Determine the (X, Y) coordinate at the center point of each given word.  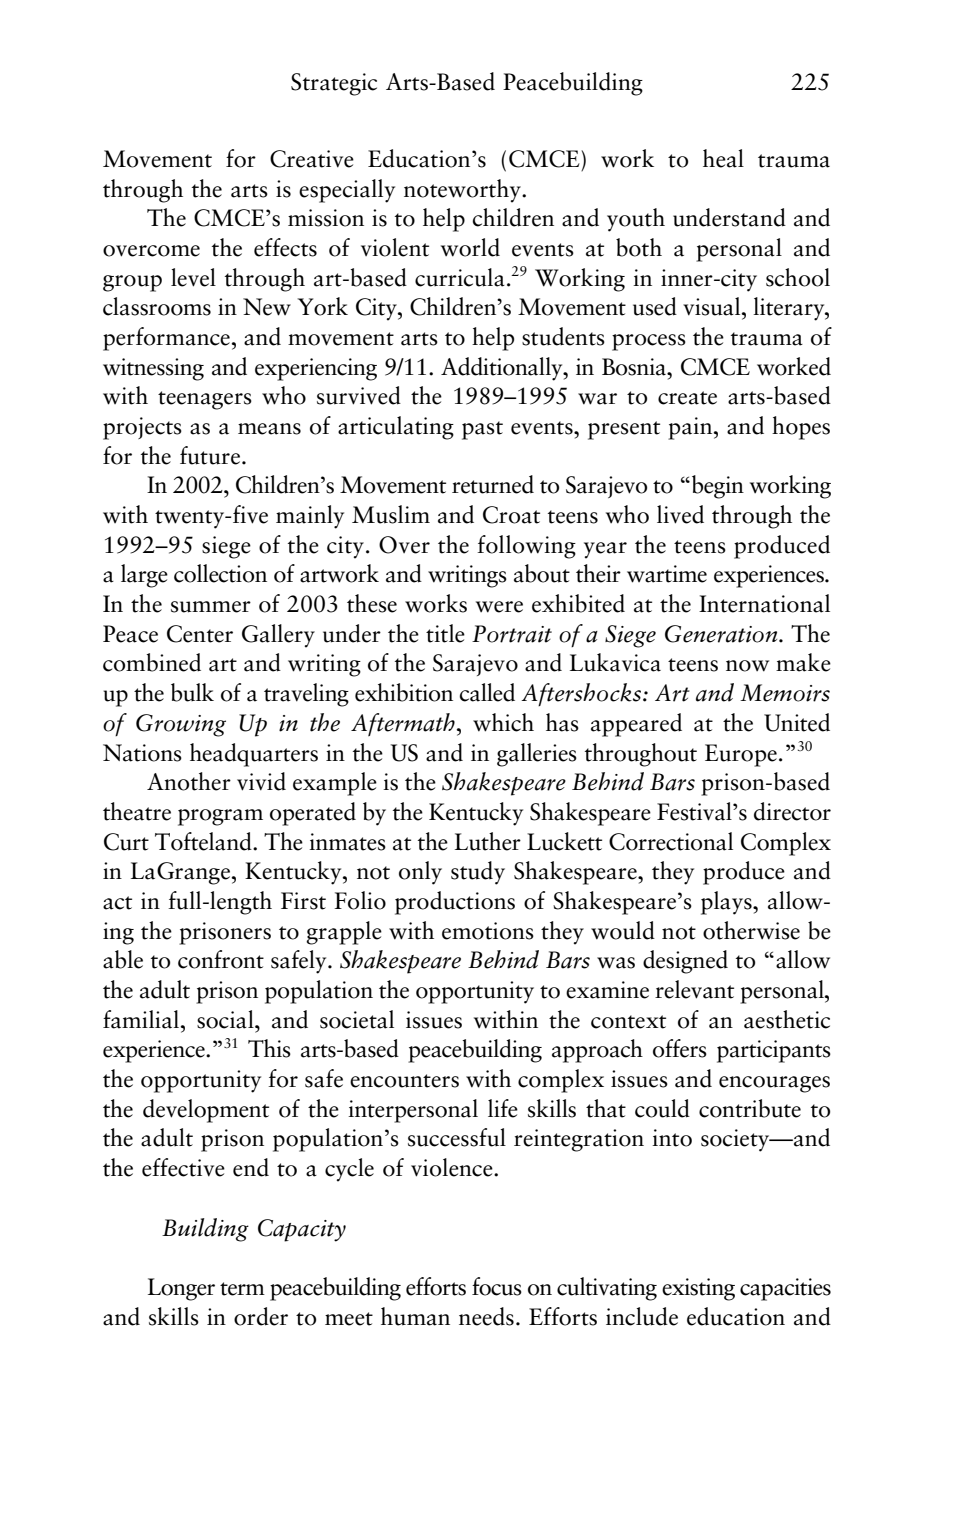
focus (497, 1286)
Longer (181, 1289)
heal (723, 158)
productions (455, 903)
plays (727, 903)
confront (221, 959)
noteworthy (463, 191)
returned (493, 484)
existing (698, 1289)
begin (718, 487)
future (210, 455)
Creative (312, 159)
